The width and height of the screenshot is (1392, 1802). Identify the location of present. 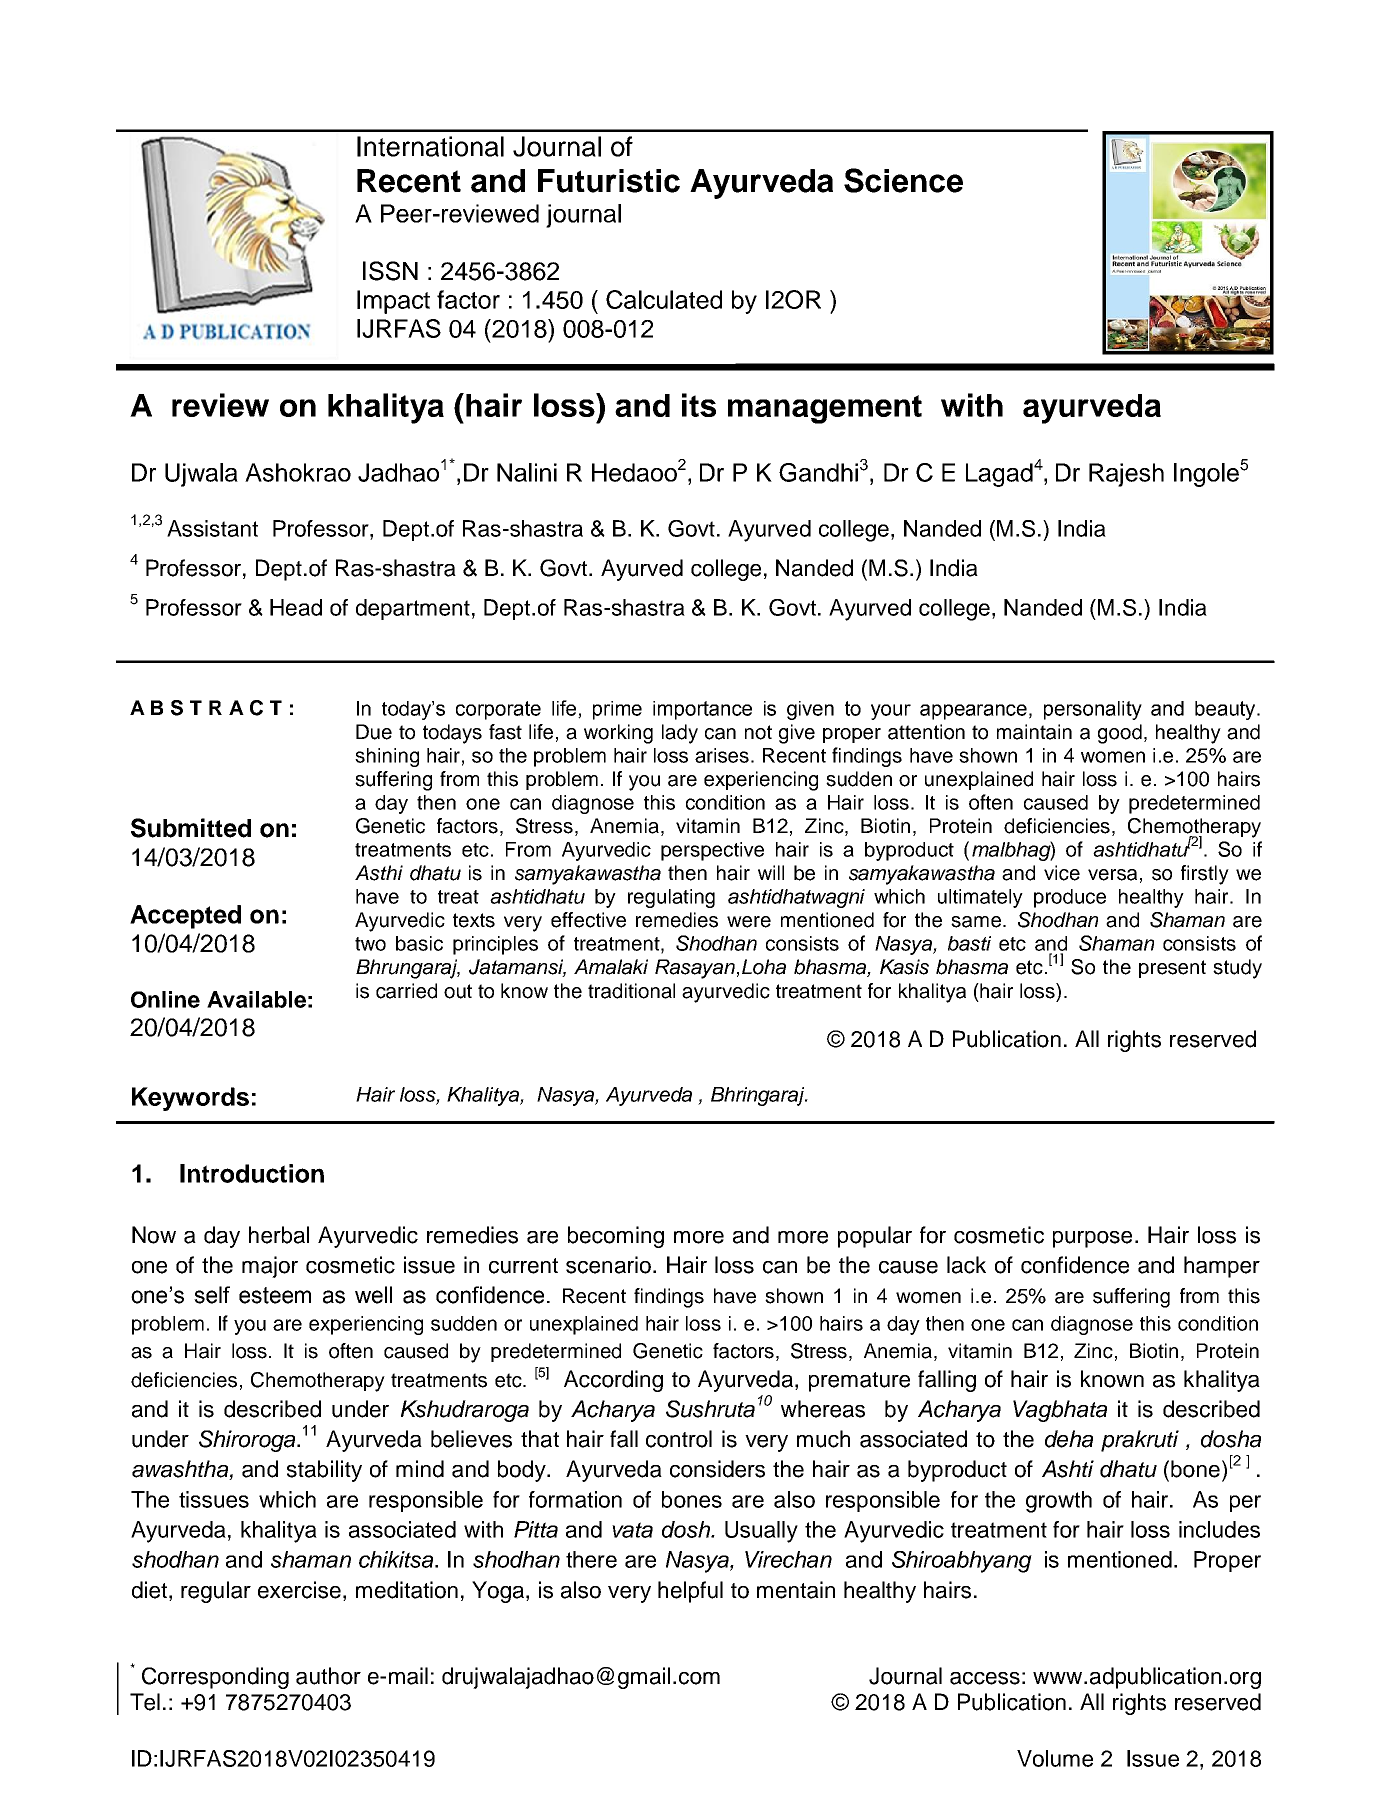
(1172, 969).
